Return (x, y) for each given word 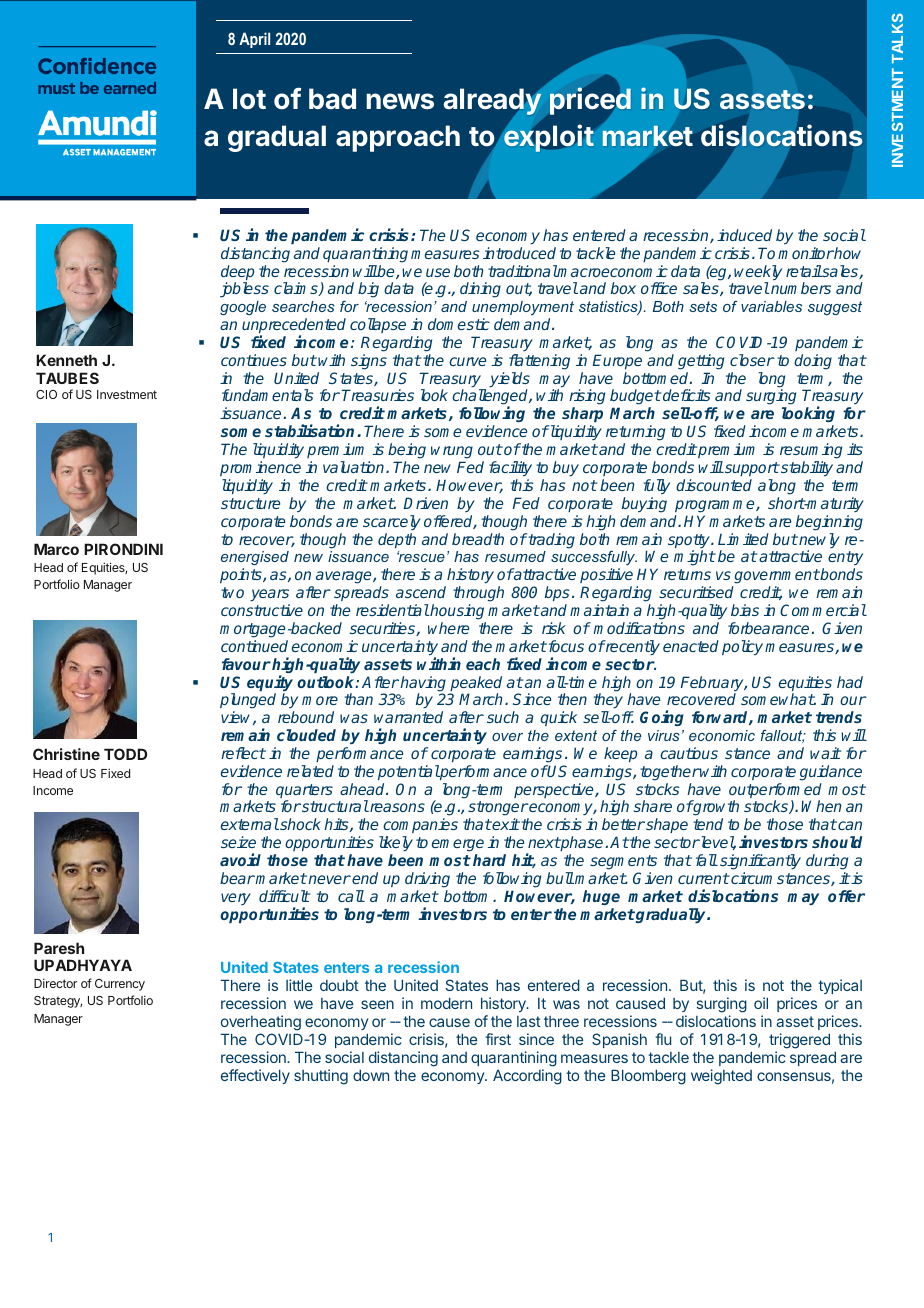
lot (249, 99)
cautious (689, 753)
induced (744, 235)
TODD (125, 754)
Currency (120, 985)
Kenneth (66, 360)
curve (467, 361)
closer (752, 360)
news (400, 101)
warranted (408, 717)
